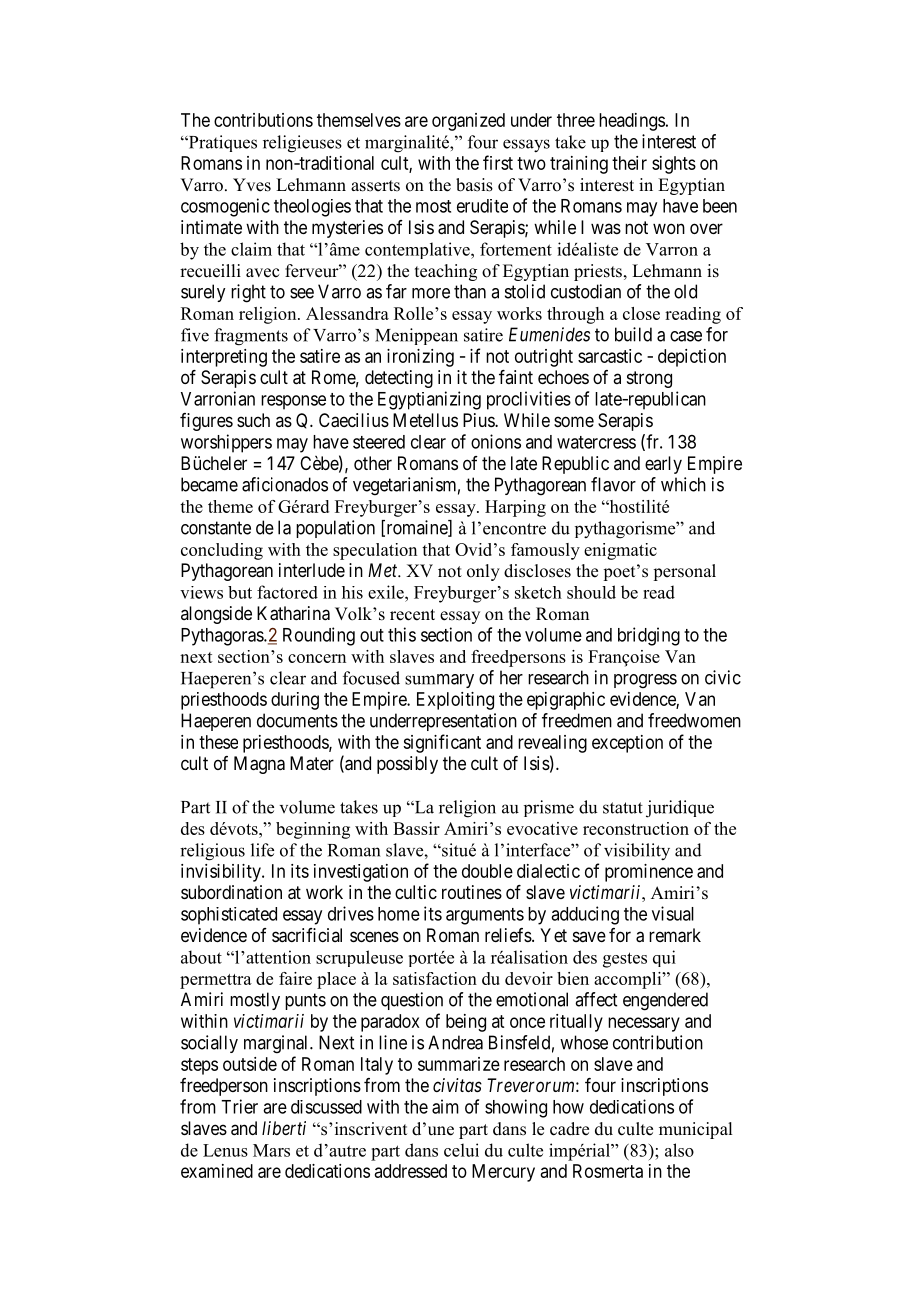 This page has height=1308, width=924. Describe the element at coordinates (271, 1150) in the page. I see `Mars` at that location.
